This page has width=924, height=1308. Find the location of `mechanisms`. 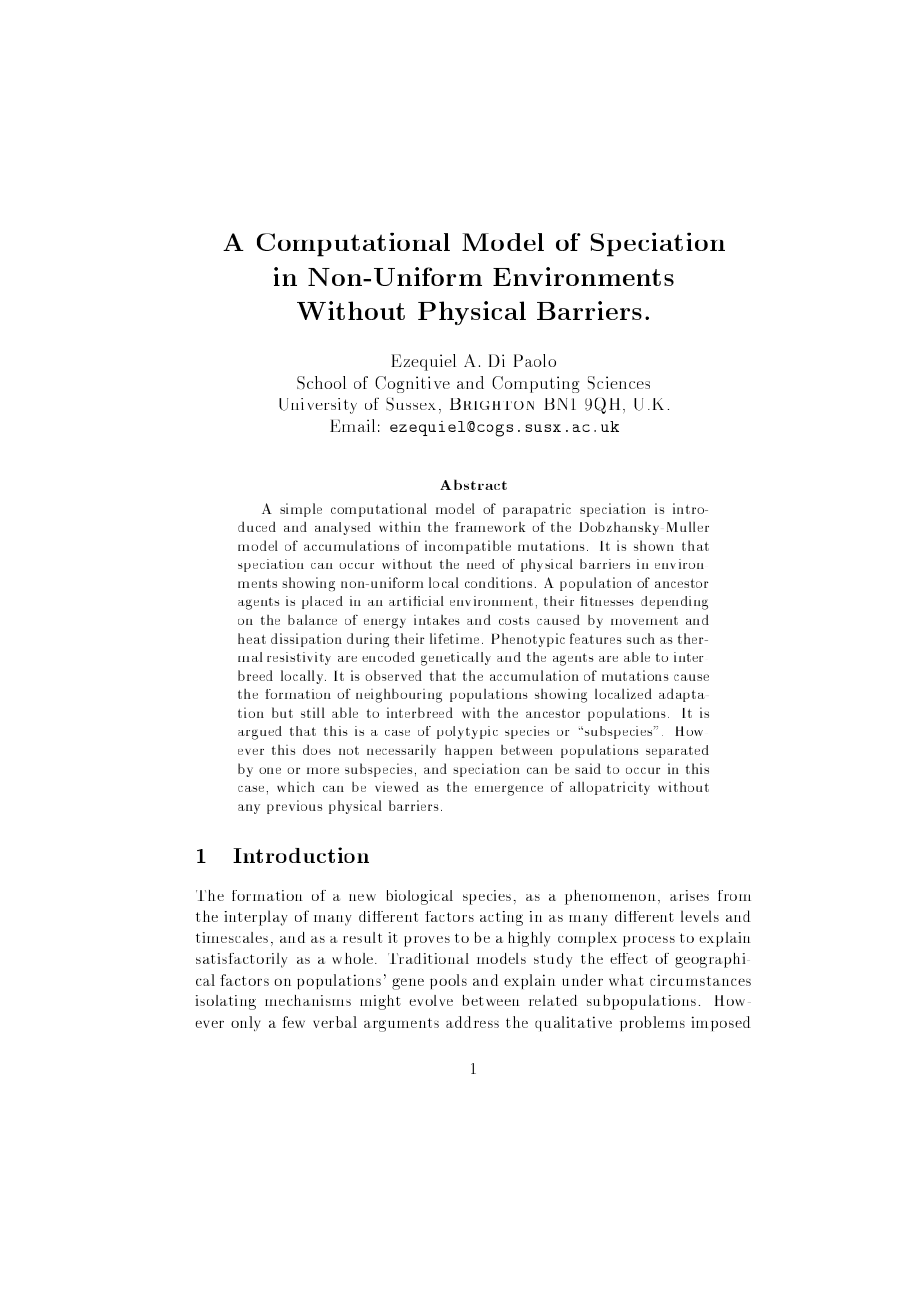

mechanisms is located at coordinates (308, 1000).
